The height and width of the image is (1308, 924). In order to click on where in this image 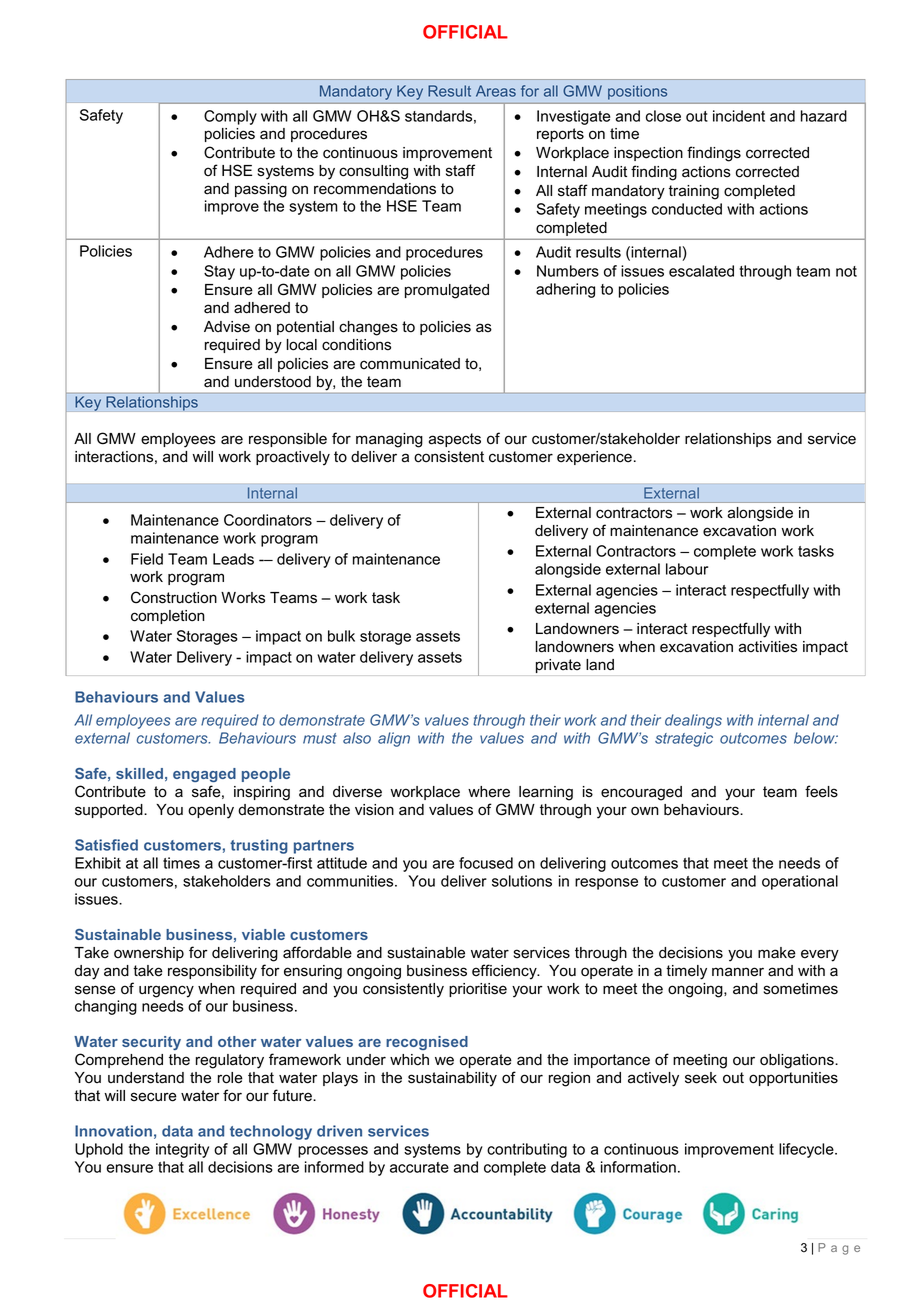, I will do `click(489, 792)`.
